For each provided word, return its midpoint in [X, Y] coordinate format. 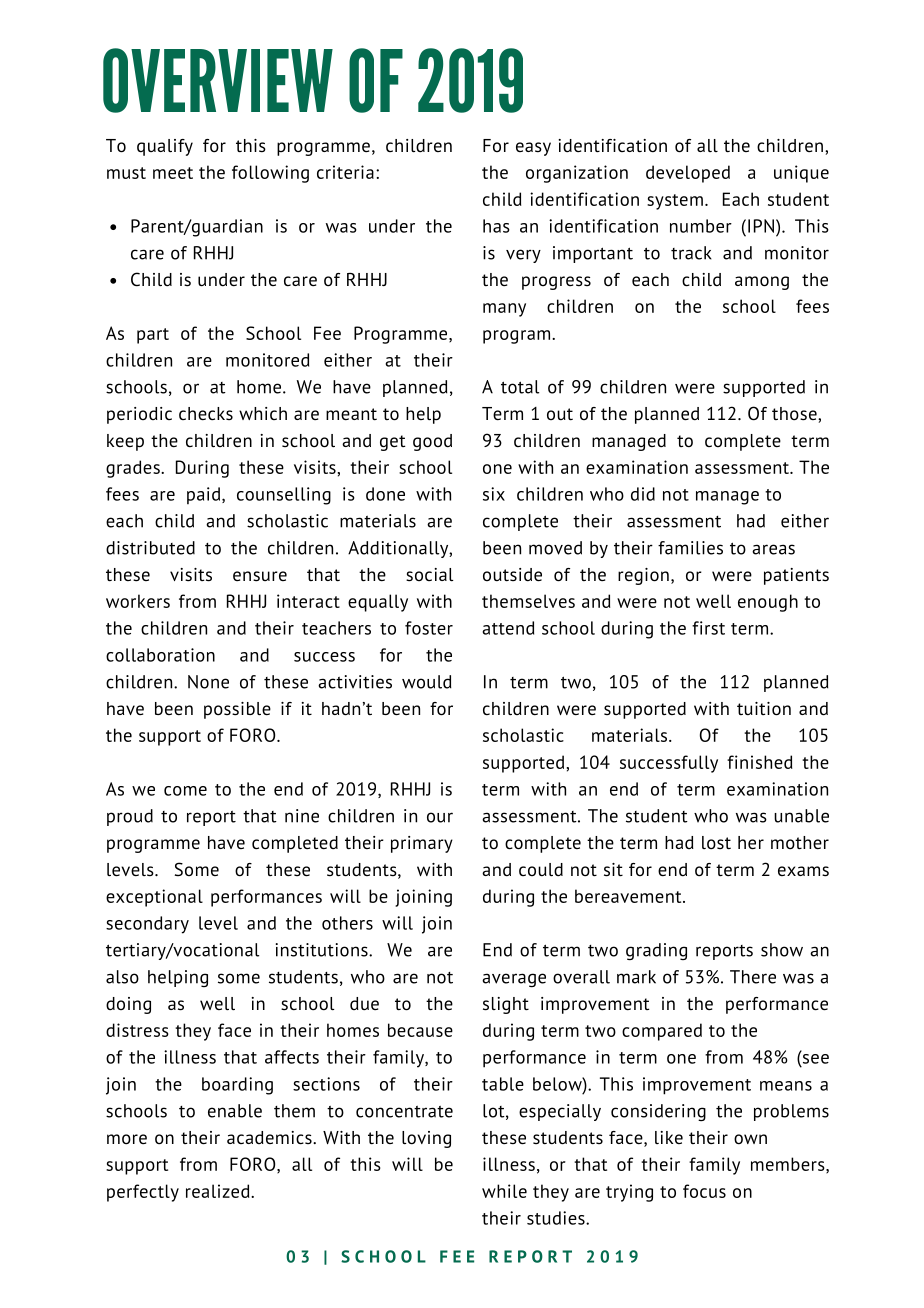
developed [688, 174]
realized [219, 1191]
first [708, 628]
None [208, 682]
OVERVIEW [218, 80]
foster [429, 628]
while [504, 1191]
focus [704, 1191]
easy [533, 149]
